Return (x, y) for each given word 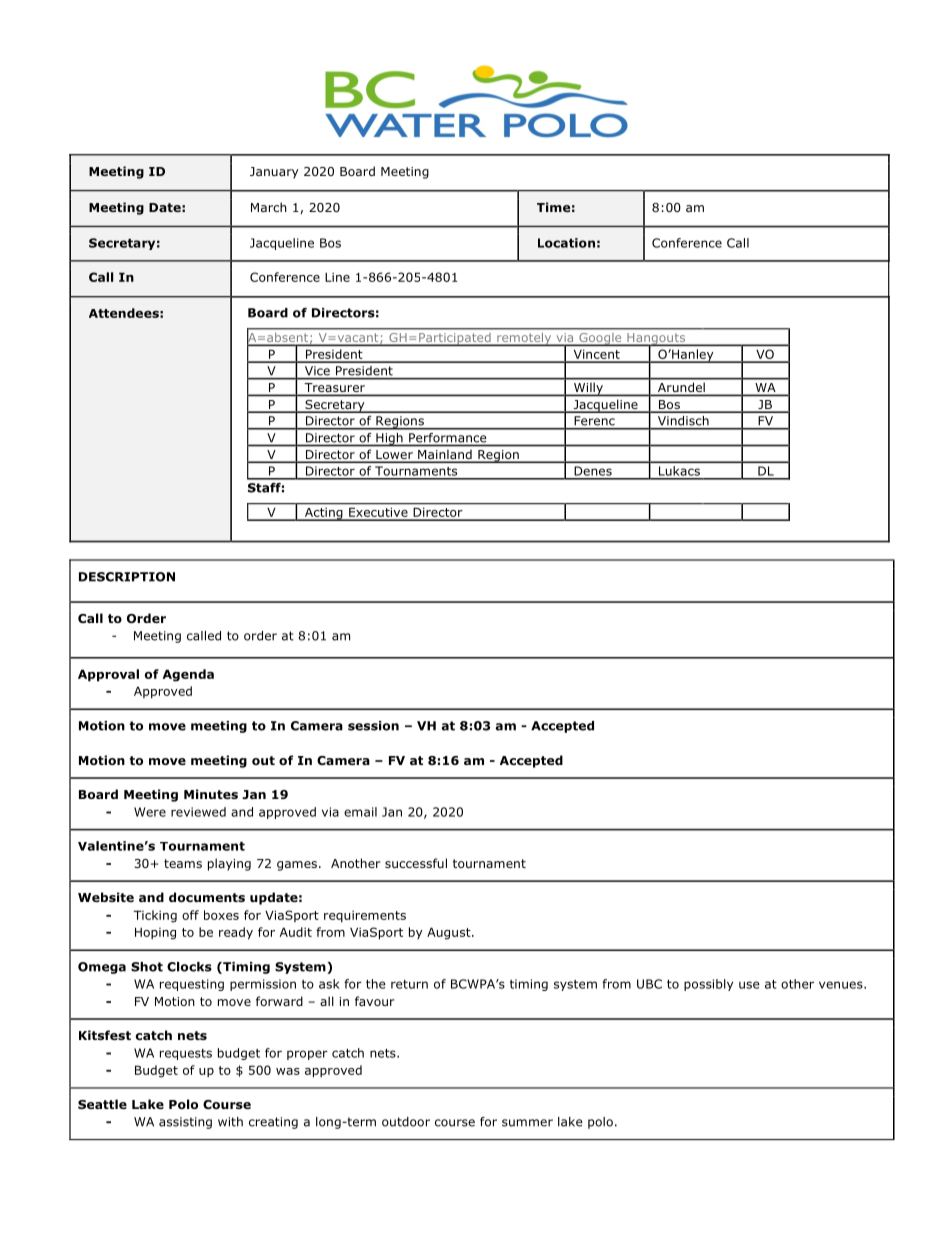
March (269, 207)
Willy (588, 389)
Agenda (188, 675)
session (373, 726)
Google (600, 339)
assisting (185, 1123)
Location (566, 243)
